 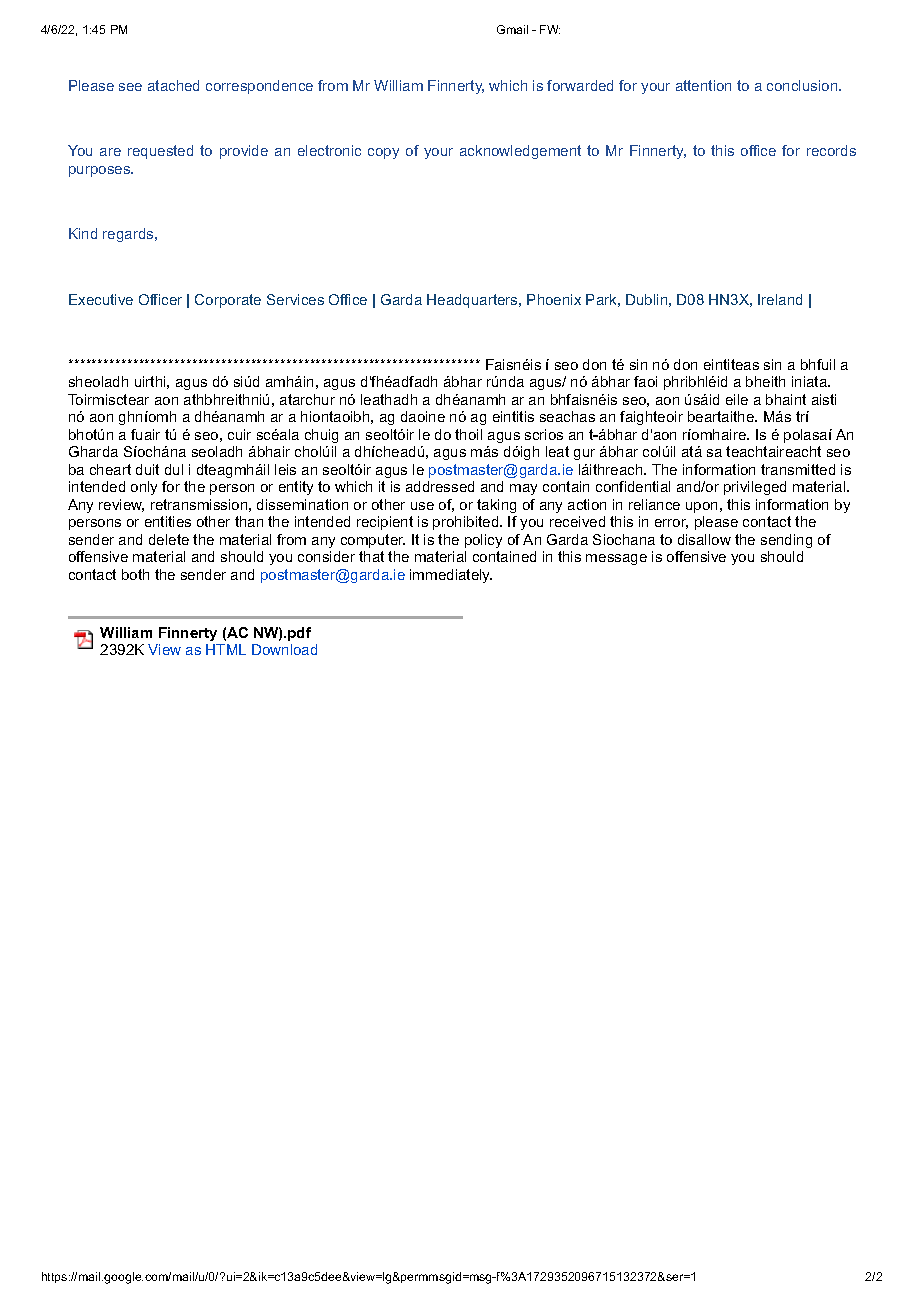 What do you see at coordinates (703, 85) in the document?
I see `attention` at bounding box center [703, 85].
